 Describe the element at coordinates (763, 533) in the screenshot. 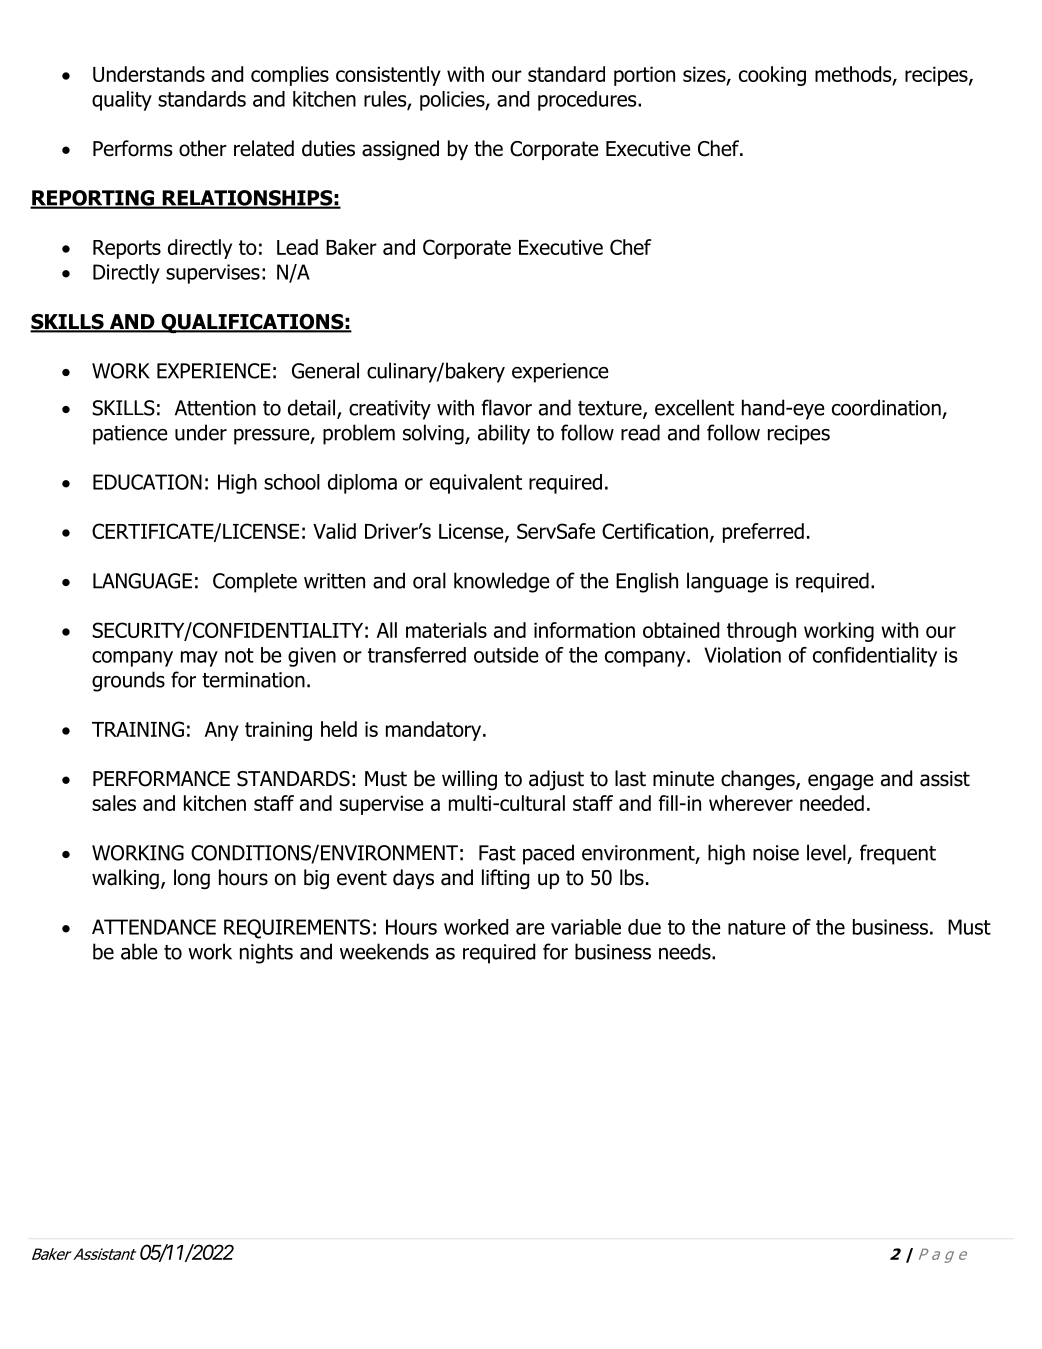

I see `preferred` at that location.
